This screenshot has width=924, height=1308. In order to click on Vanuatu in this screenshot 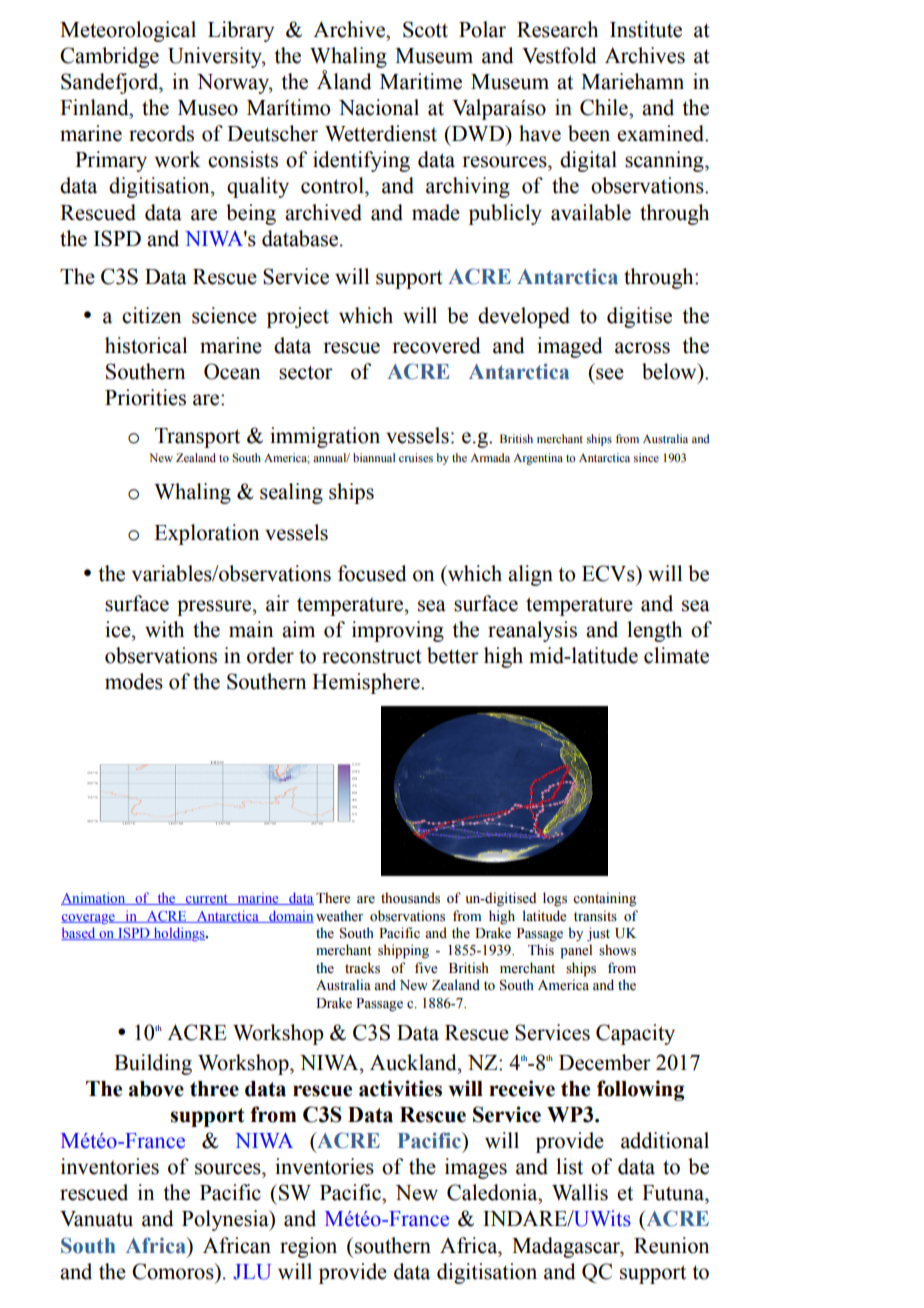, I will do `click(96, 1219)`.
